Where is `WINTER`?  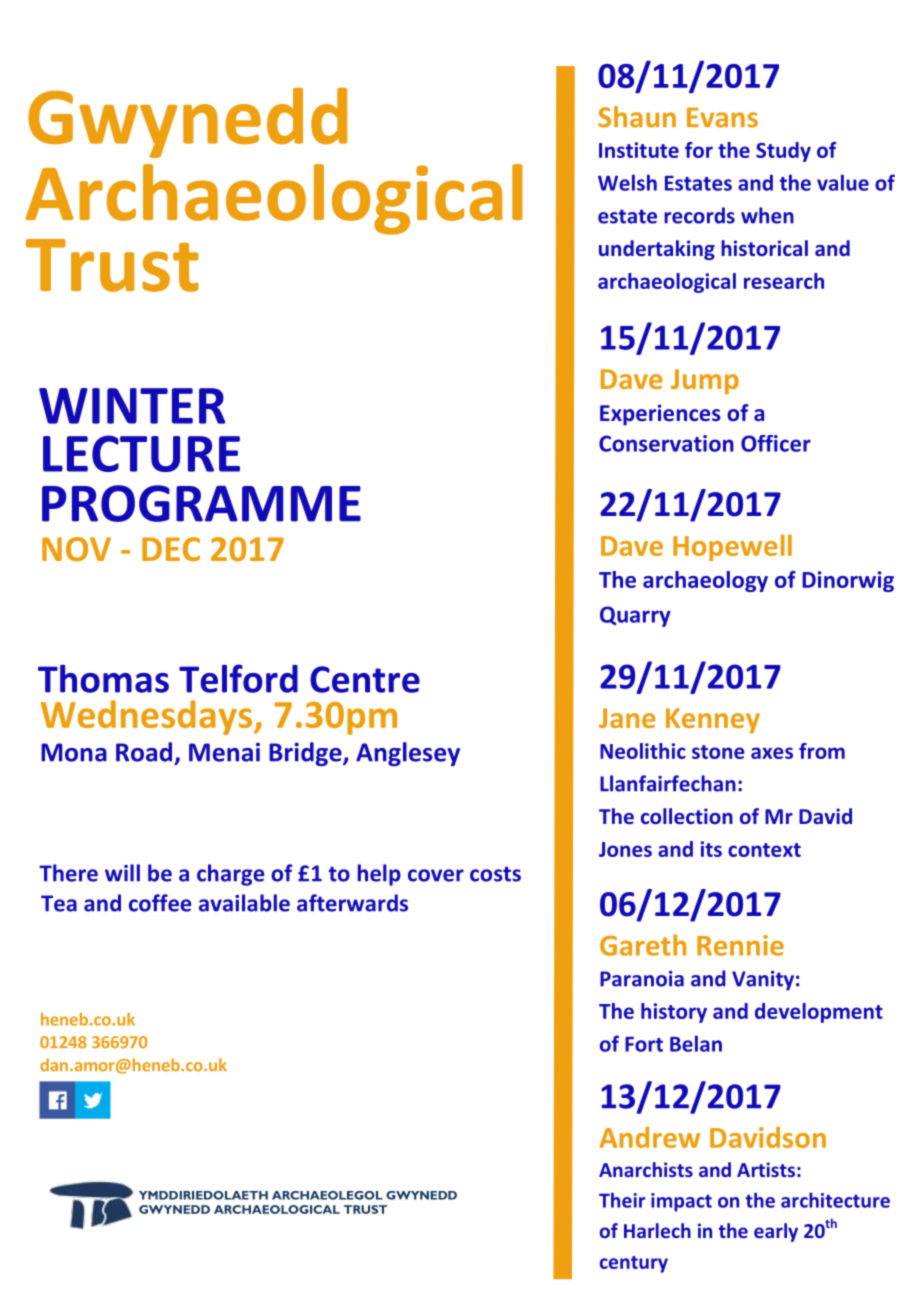 WINTER is located at coordinates (132, 406).
